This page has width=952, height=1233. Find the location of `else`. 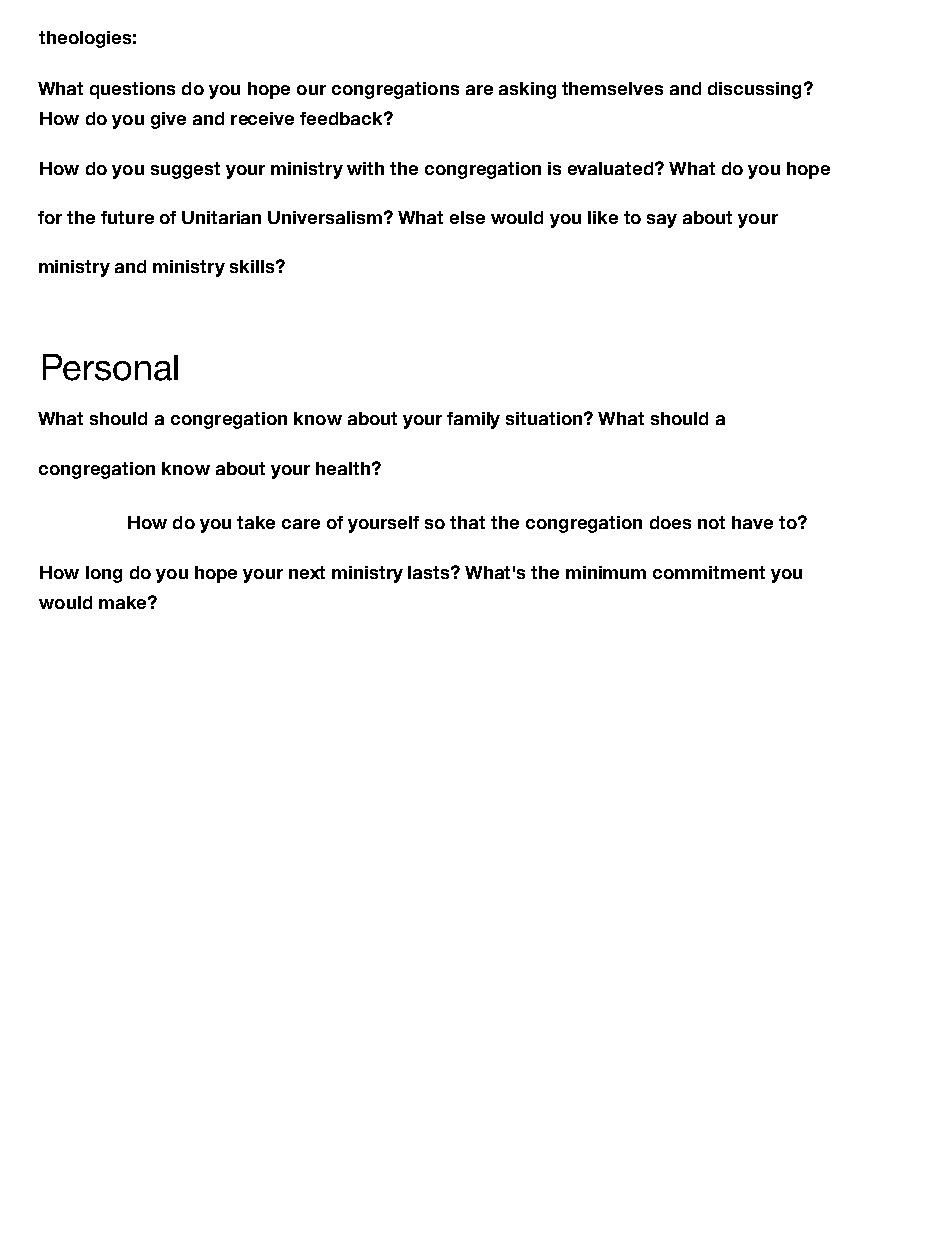

else is located at coordinates (467, 217).
